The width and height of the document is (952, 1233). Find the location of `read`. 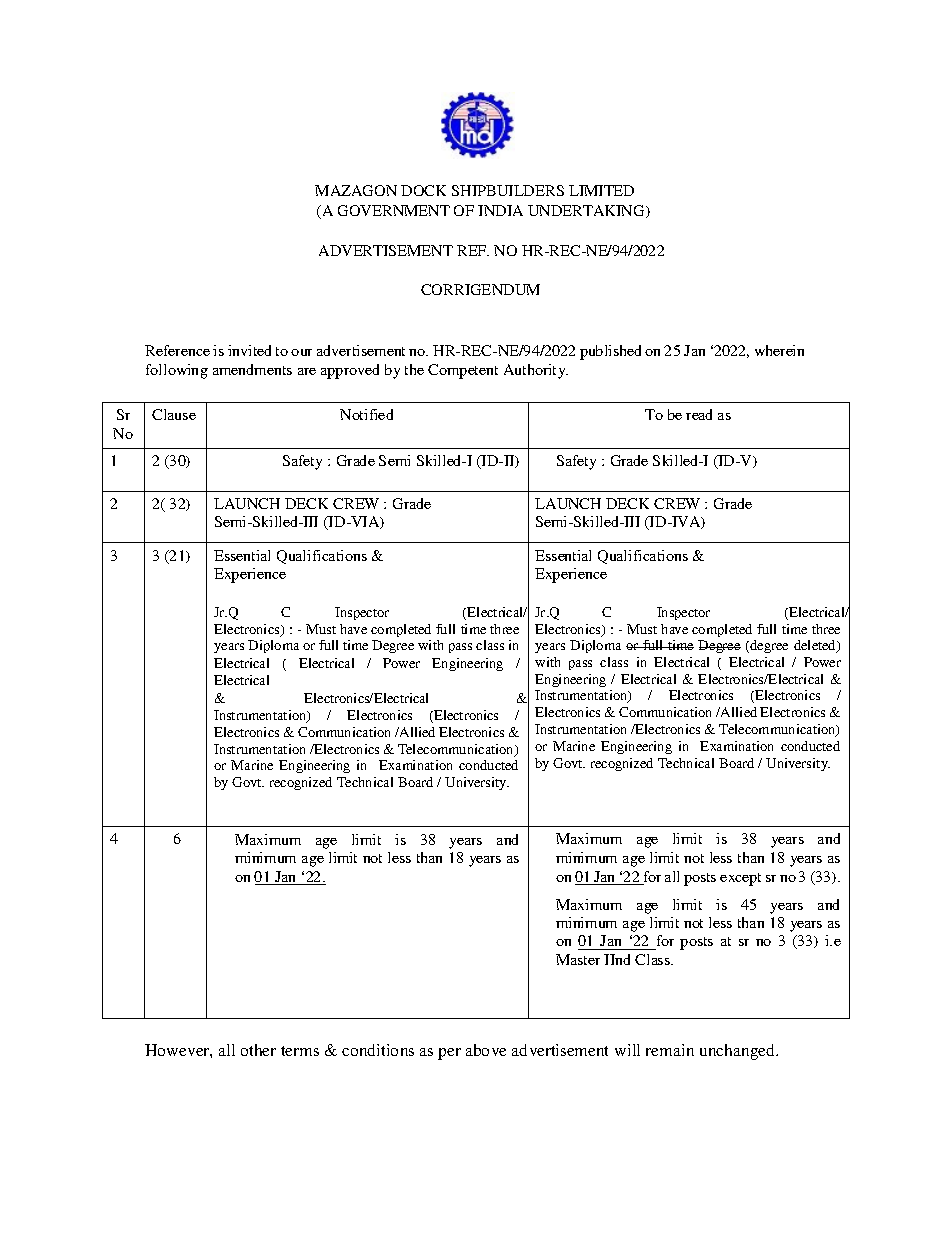

read is located at coordinates (699, 414).
